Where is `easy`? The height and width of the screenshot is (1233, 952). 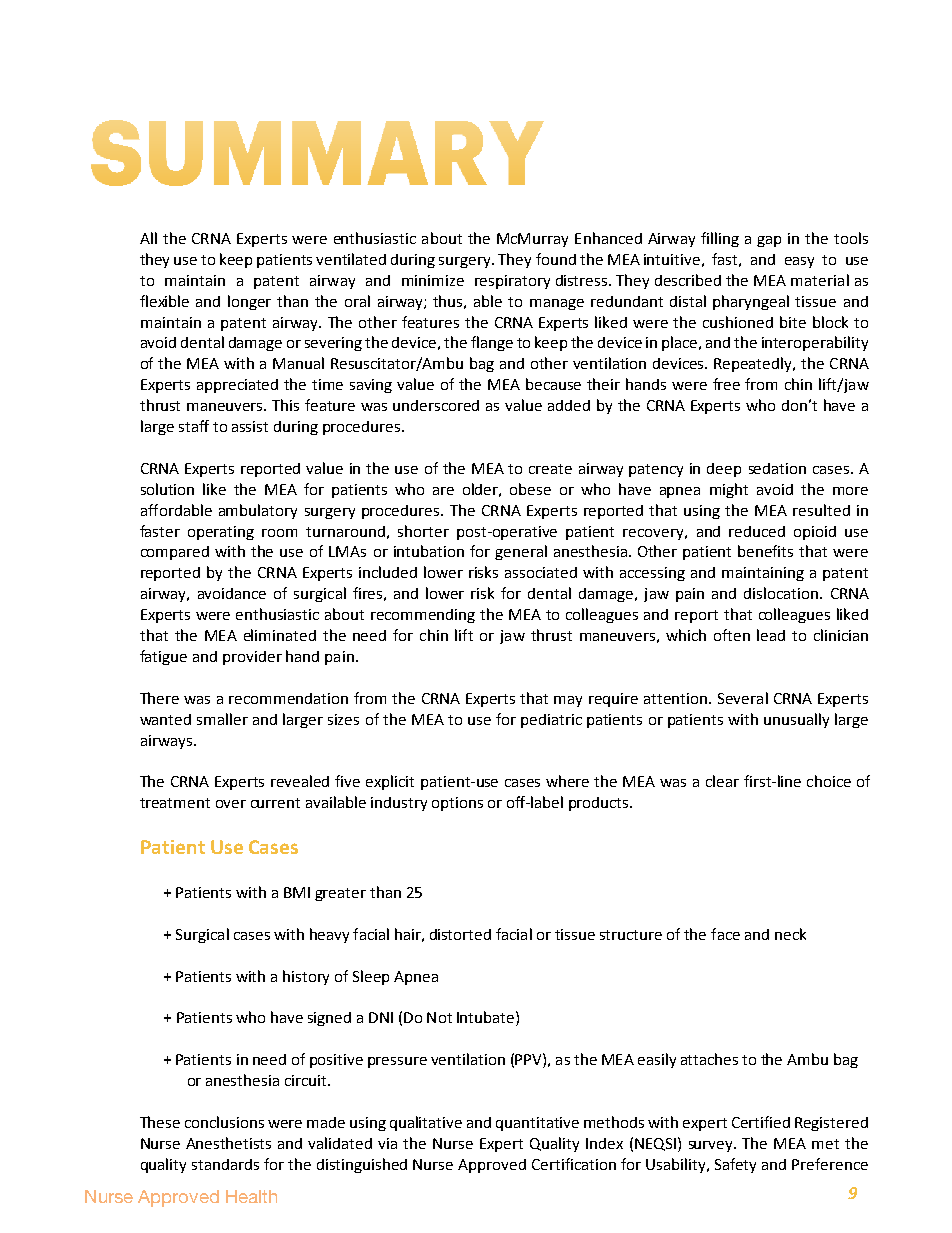 easy is located at coordinates (799, 262).
